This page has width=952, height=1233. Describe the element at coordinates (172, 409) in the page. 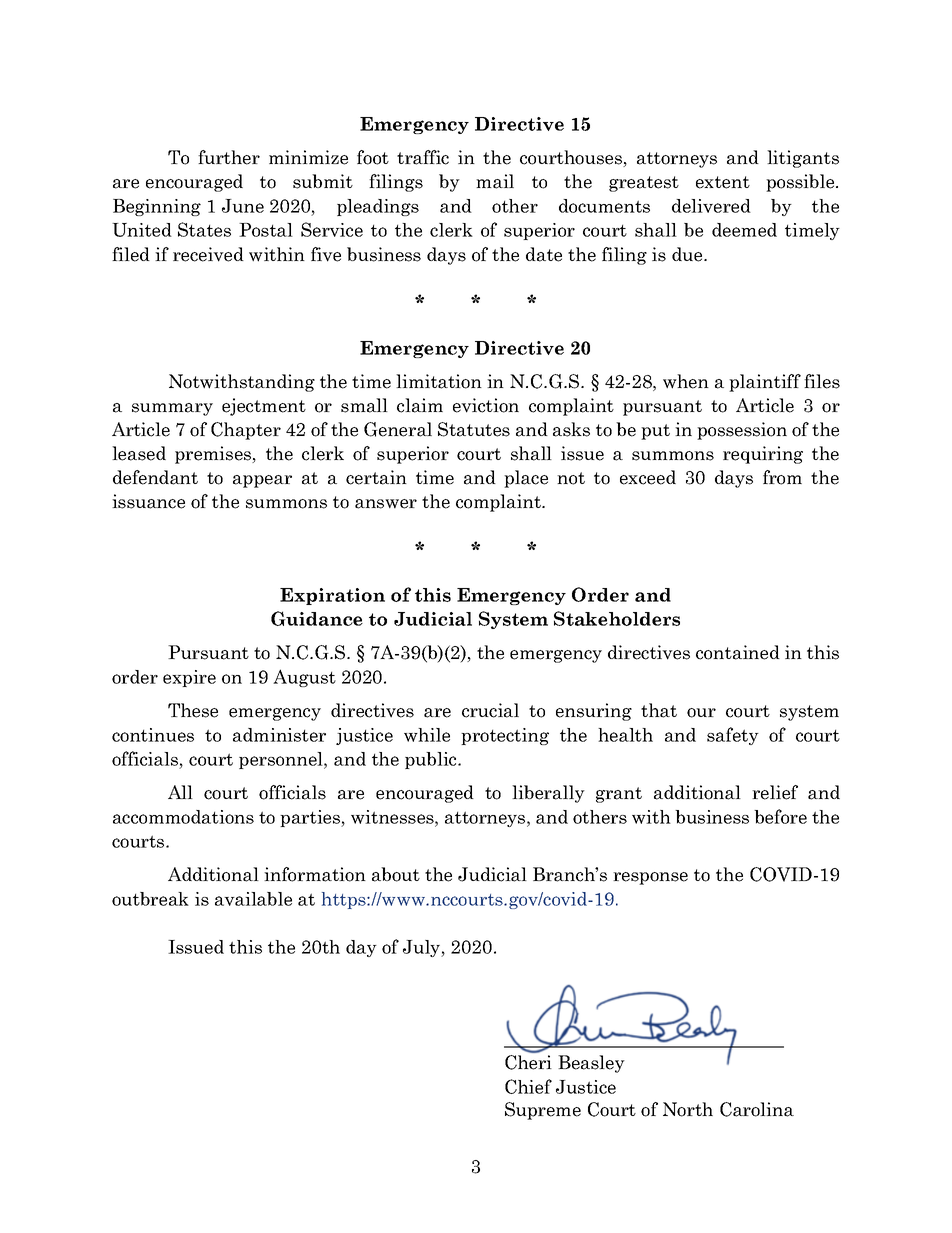

I see `summary` at that location.
